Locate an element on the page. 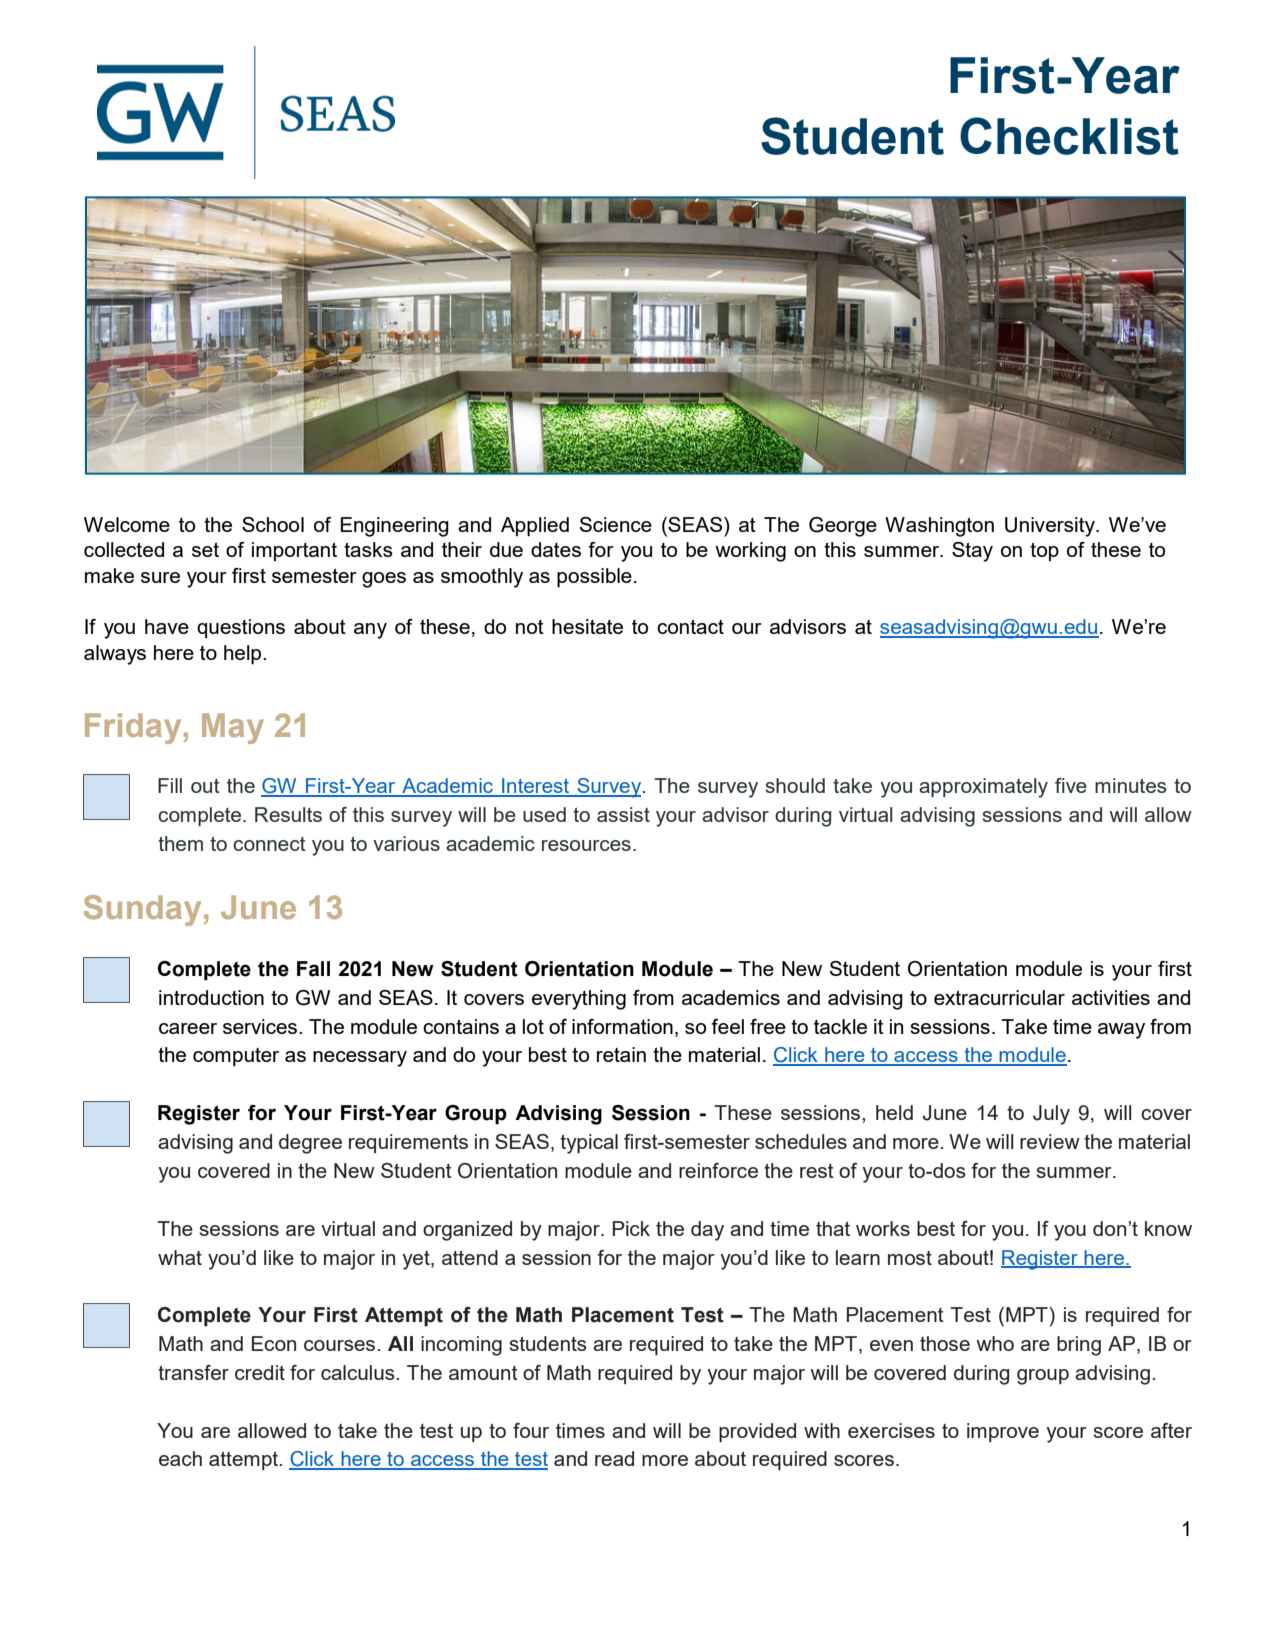 Image resolution: width=1267 pixels, height=1639 pixels. top is located at coordinates (1044, 551).
